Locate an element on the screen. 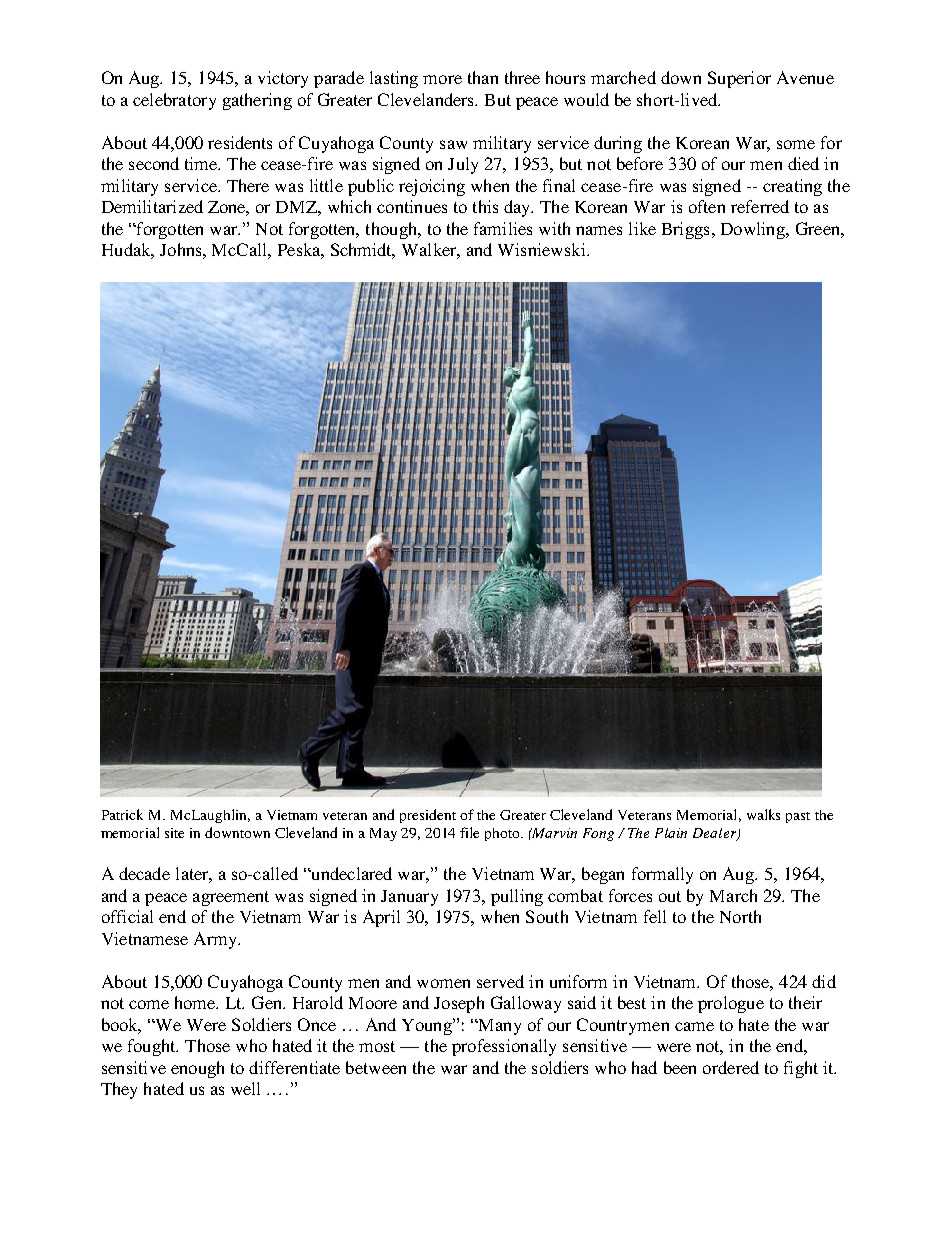 The width and height of the screenshot is (952, 1233). file is located at coordinates (469, 832).
